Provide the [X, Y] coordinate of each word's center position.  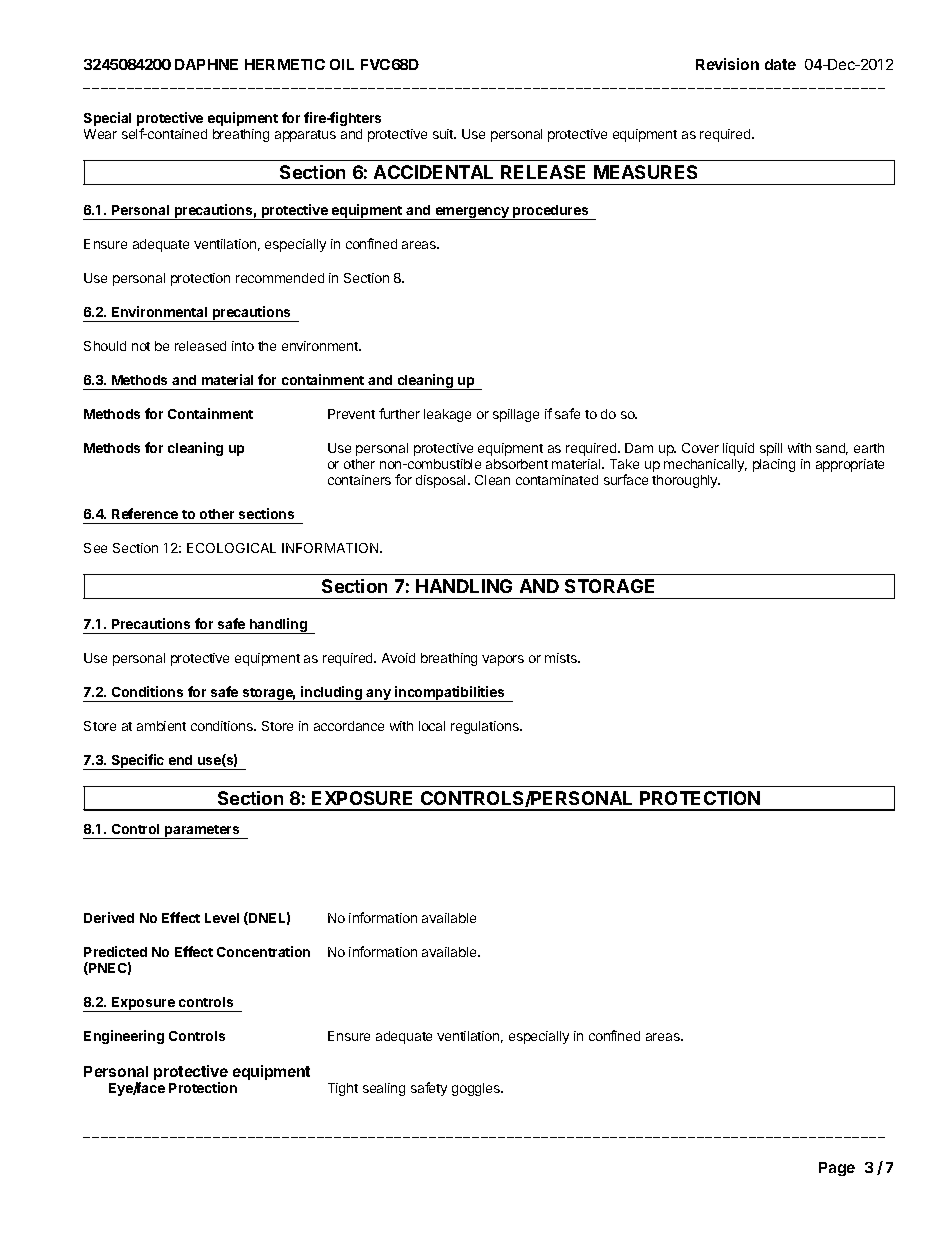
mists [562, 658]
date [780, 64]
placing [774, 465]
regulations [486, 727]
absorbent [517, 464]
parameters [202, 832]
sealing [384, 1089]
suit [444, 134]
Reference [145, 513]
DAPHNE [206, 64]
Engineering [124, 1037]
